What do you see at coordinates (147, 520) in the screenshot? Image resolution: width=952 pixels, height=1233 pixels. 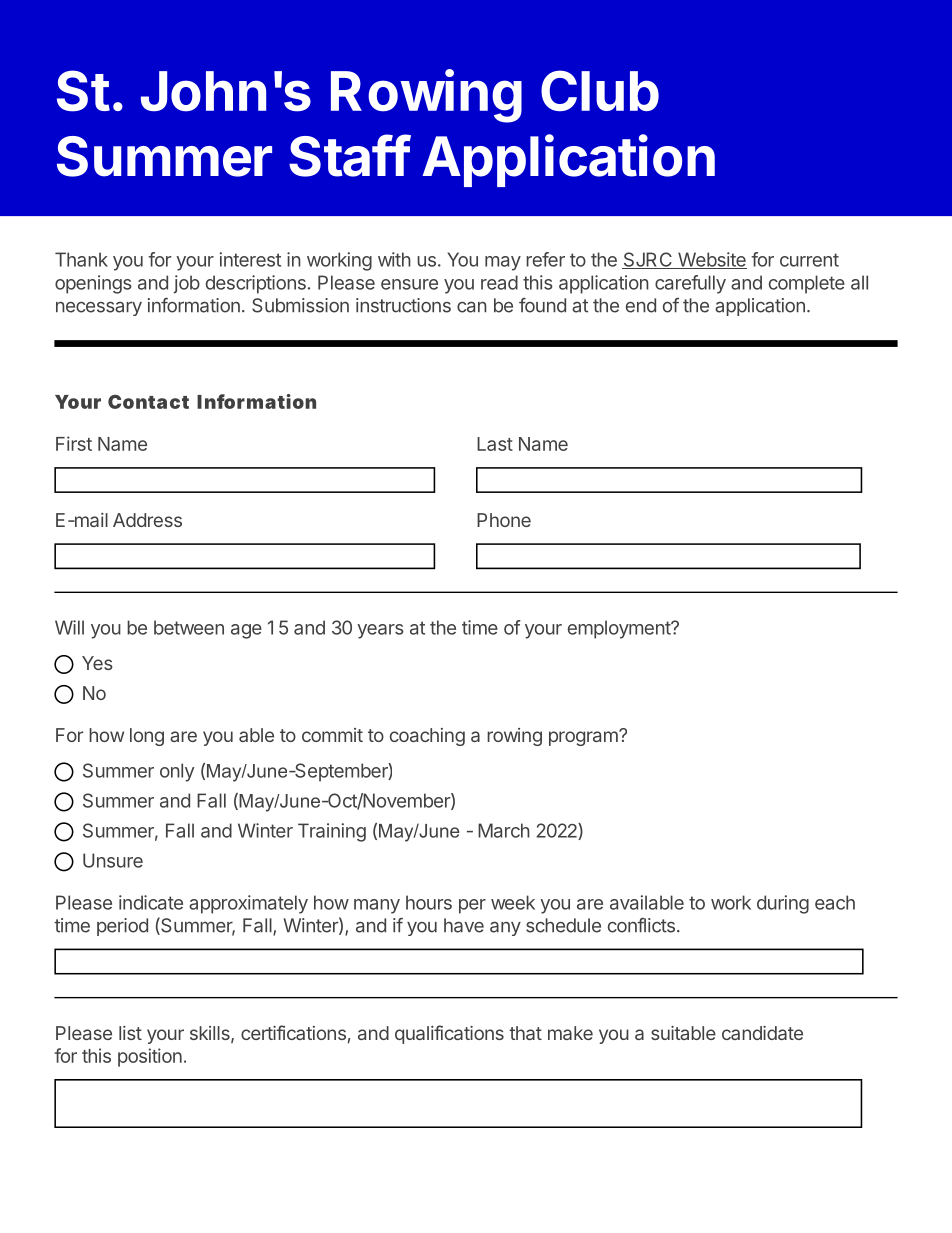 I see `Address` at bounding box center [147, 520].
